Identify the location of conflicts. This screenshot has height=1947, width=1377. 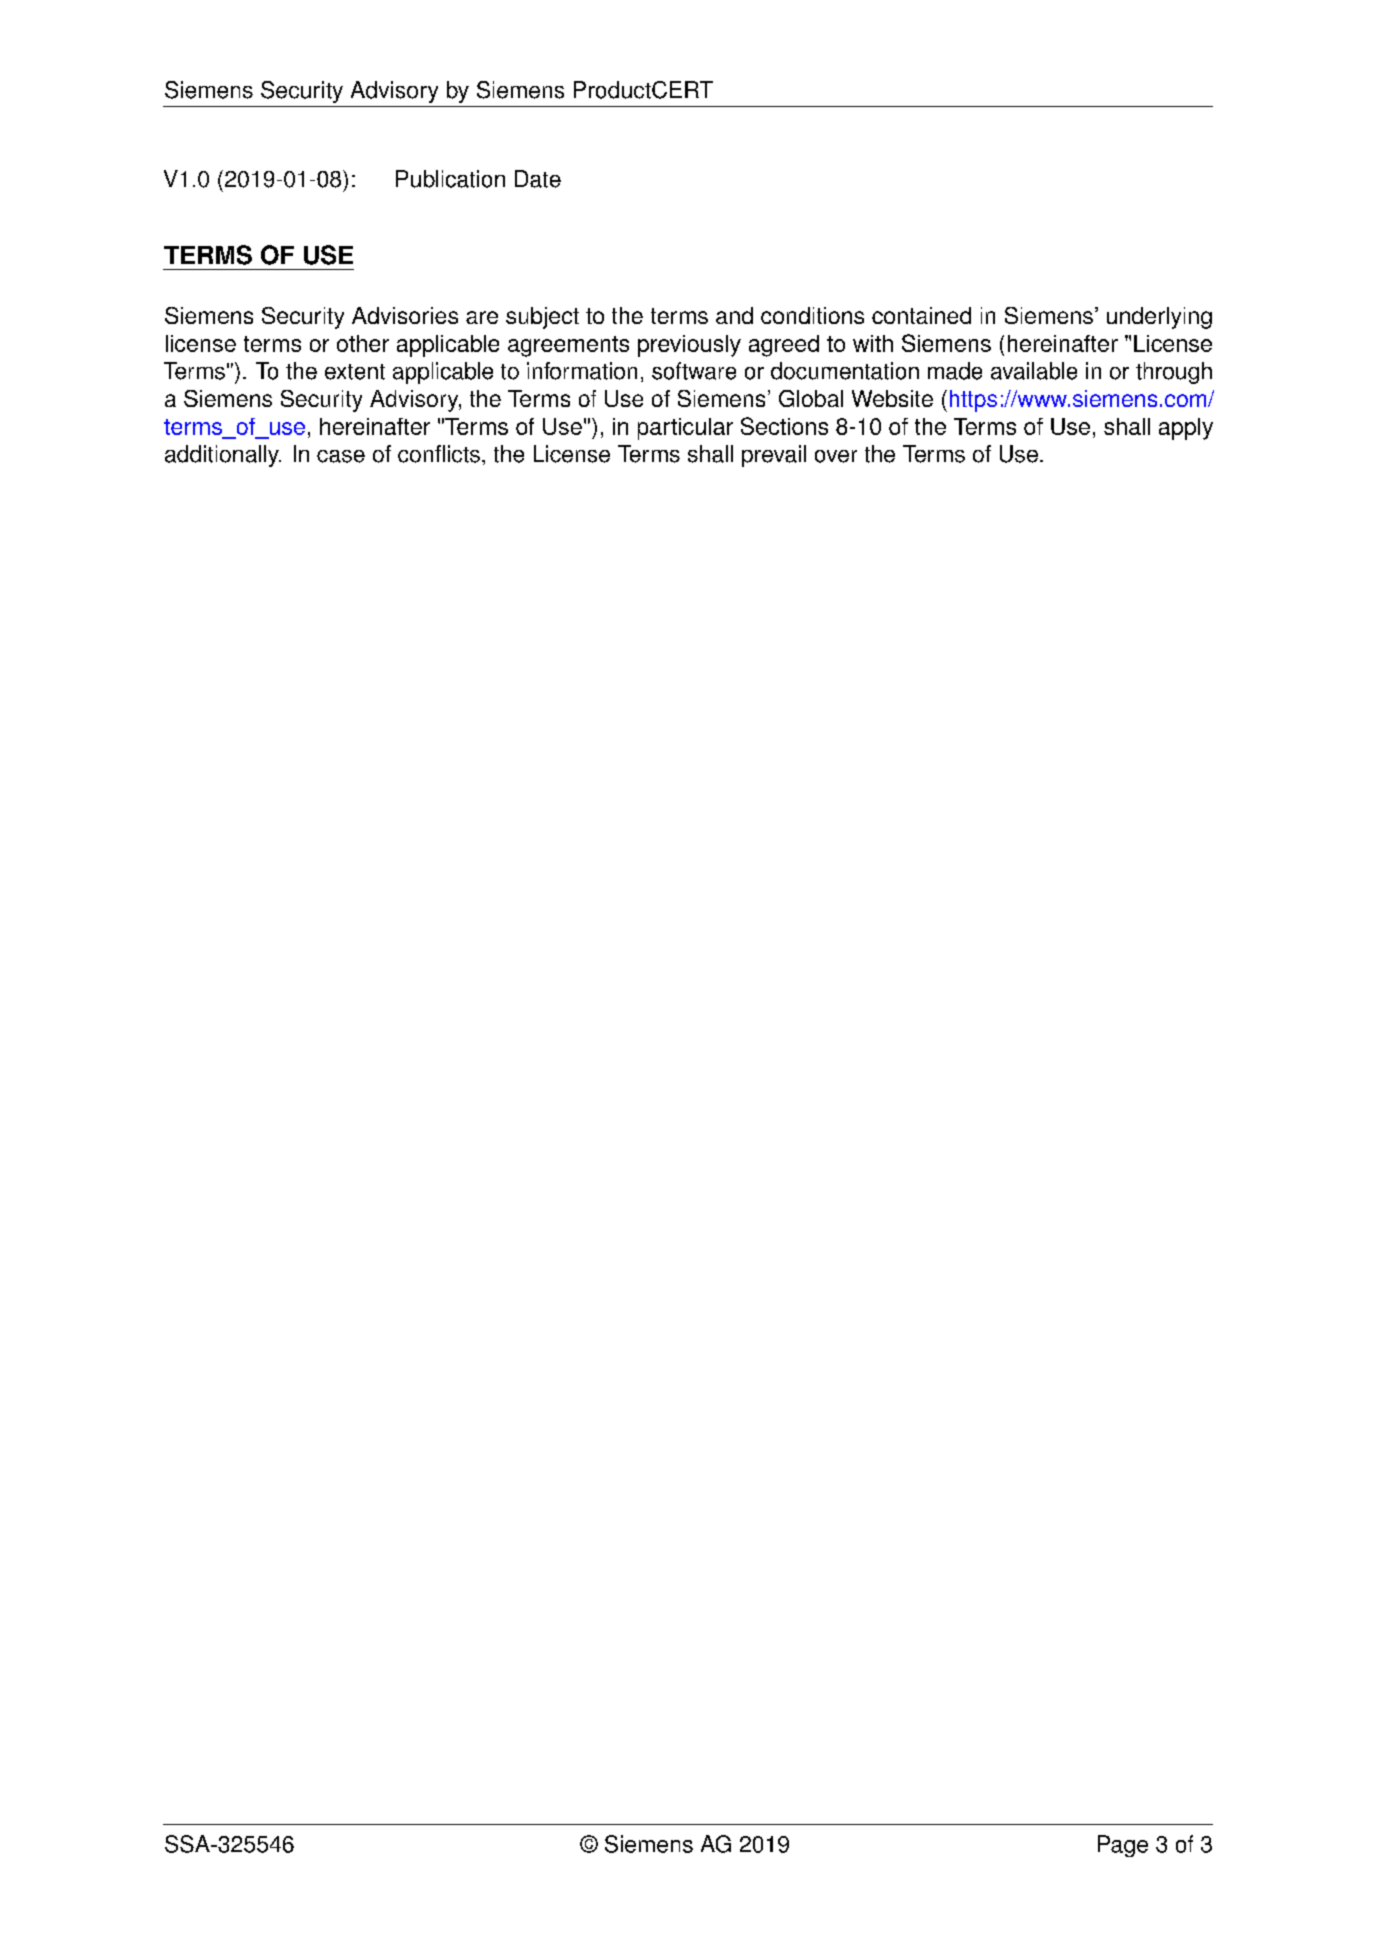
(439, 454).
